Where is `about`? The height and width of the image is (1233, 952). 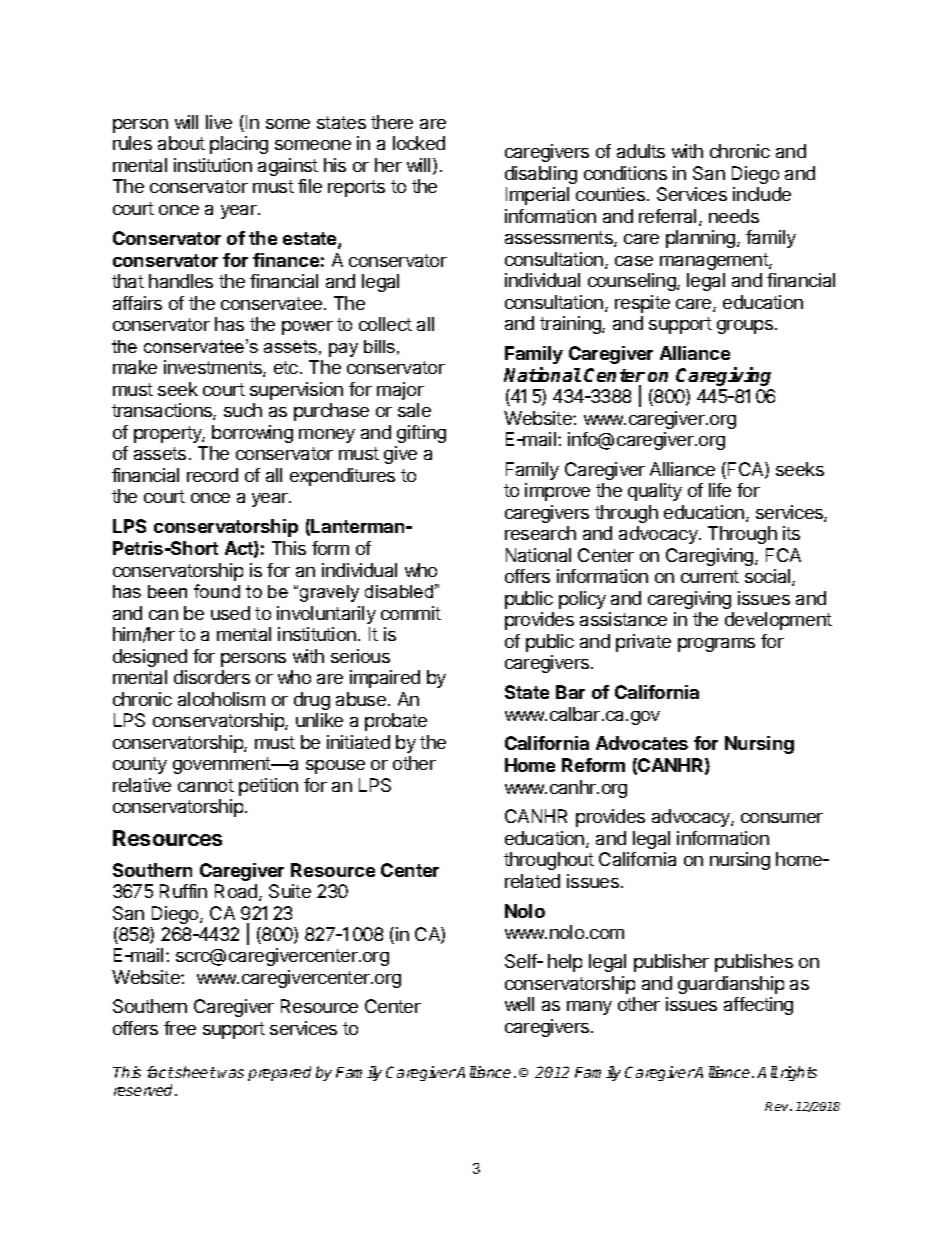
about is located at coordinates (181, 143).
